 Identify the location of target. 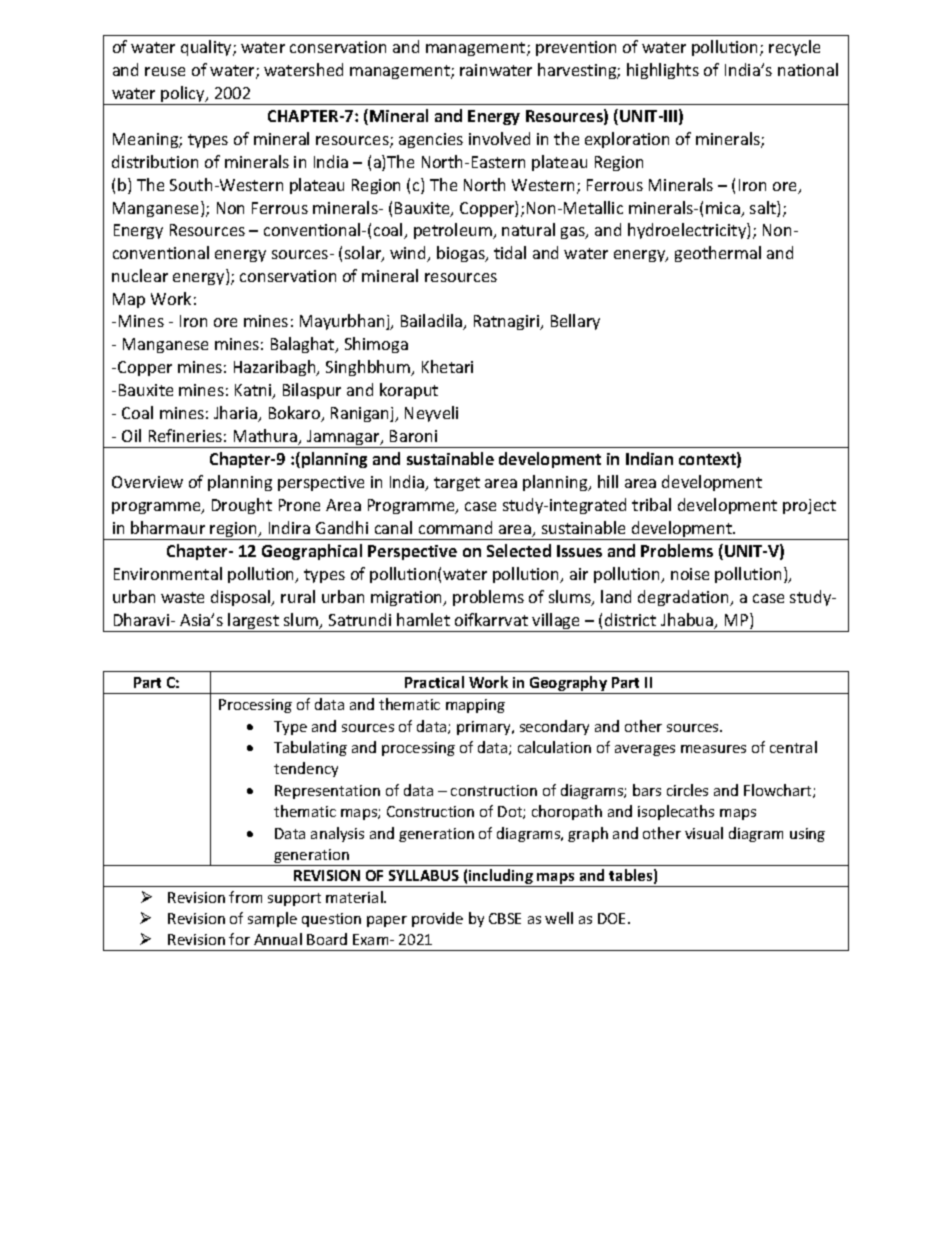
(457, 484).
